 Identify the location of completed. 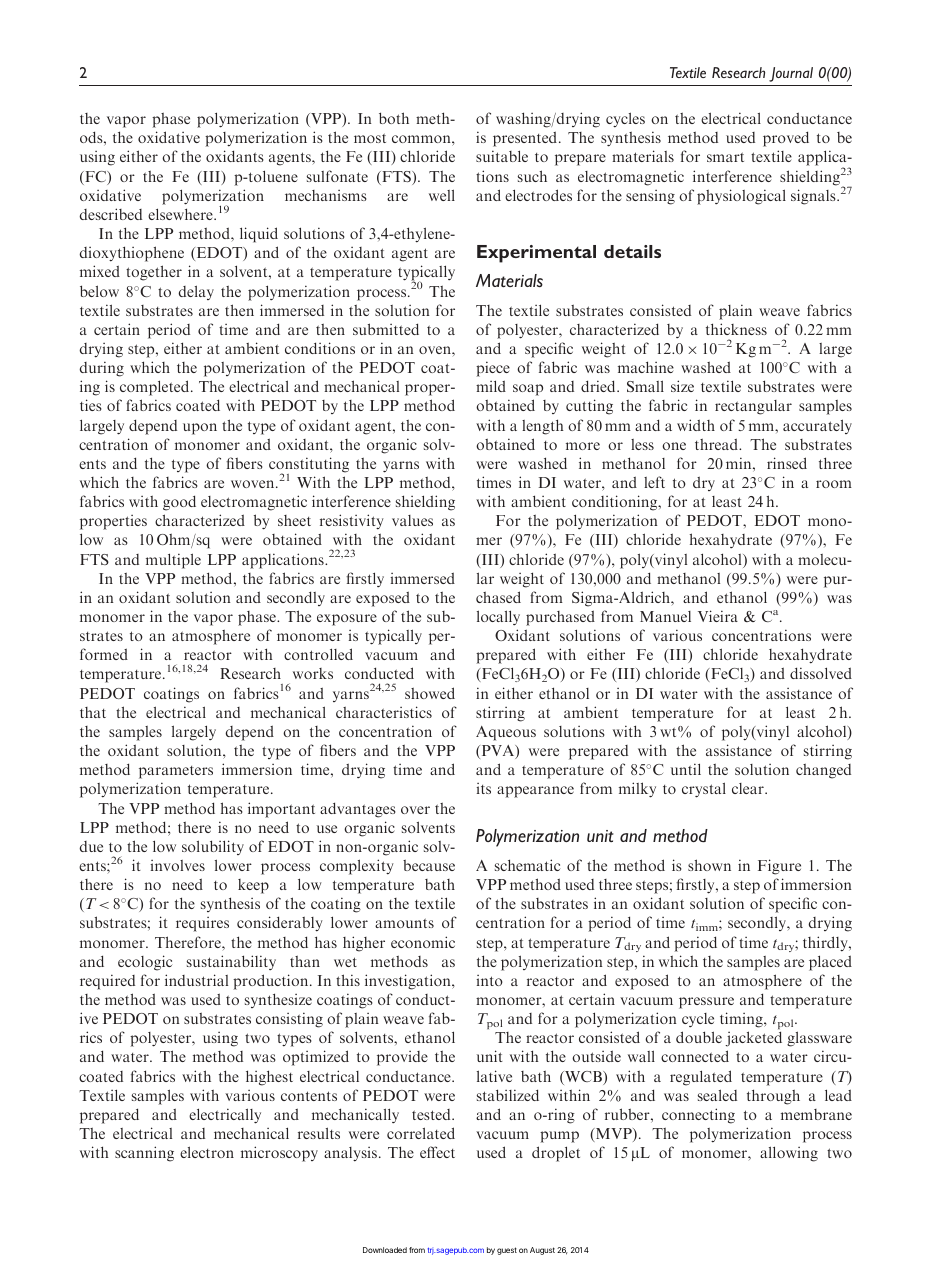
(156, 388).
